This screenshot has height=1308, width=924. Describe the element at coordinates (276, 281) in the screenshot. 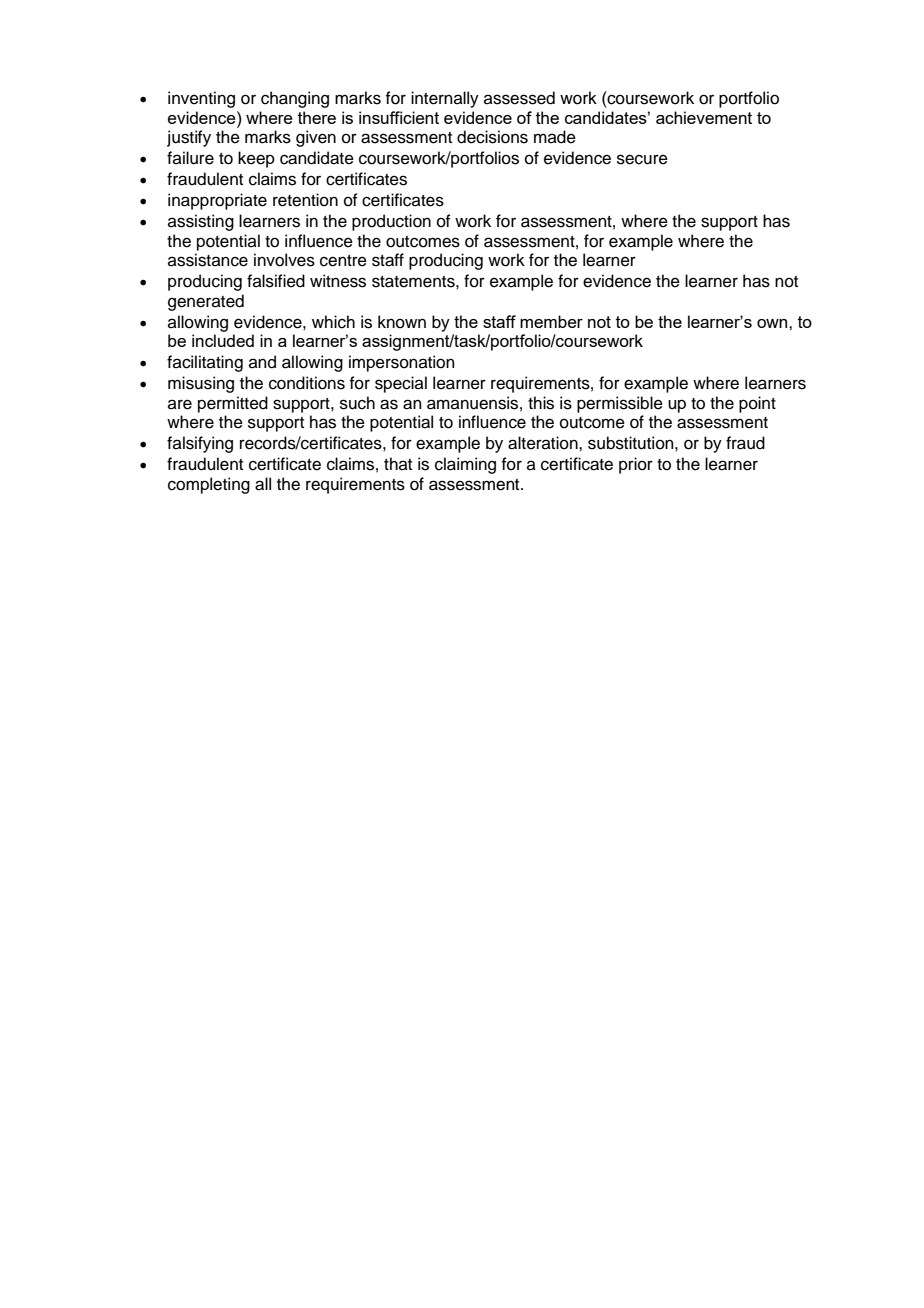

I see `falsified` at that location.
